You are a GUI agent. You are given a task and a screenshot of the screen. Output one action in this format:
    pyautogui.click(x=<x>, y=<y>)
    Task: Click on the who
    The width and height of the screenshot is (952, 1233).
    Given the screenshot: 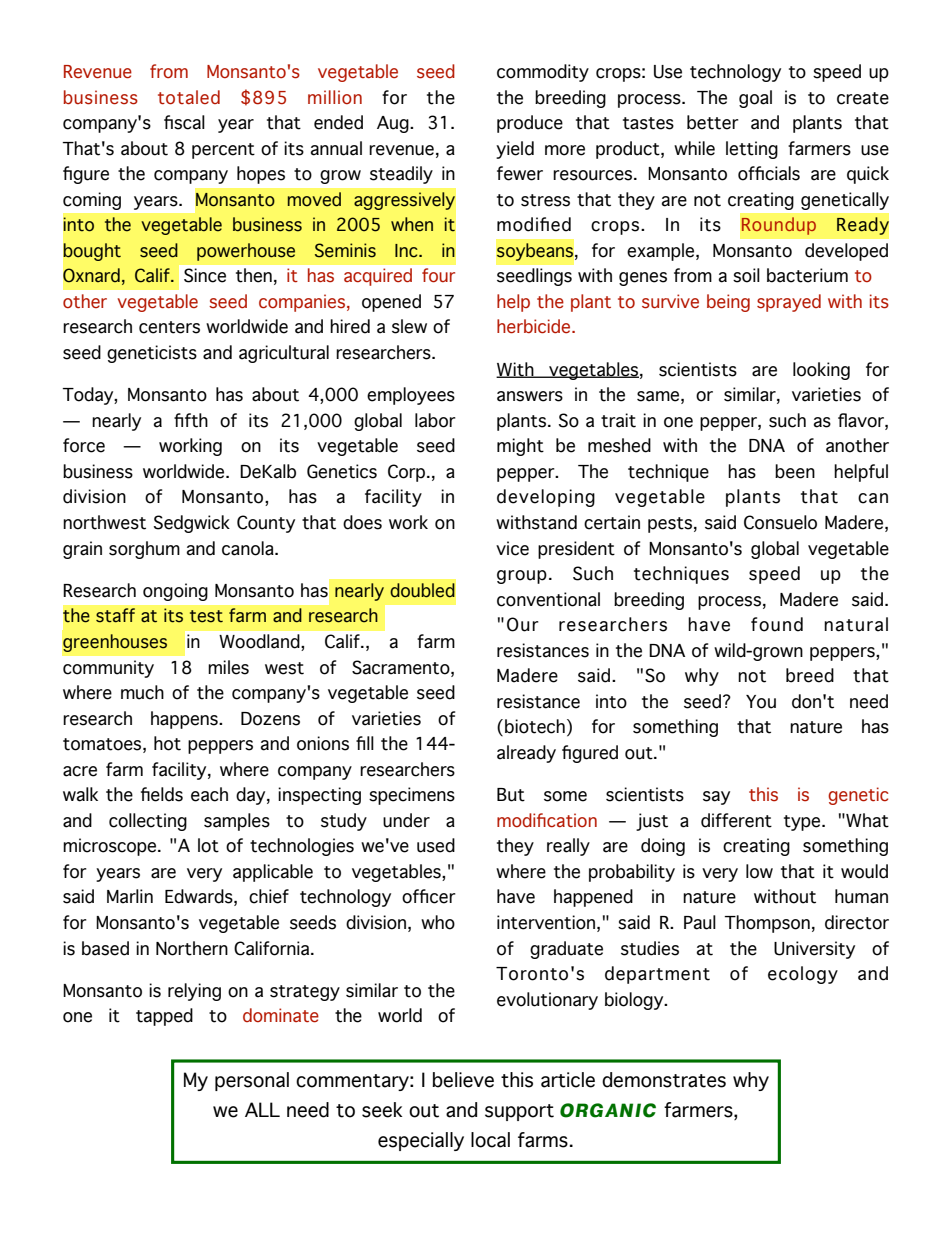 What is the action you would take?
    pyautogui.click(x=438, y=922)
